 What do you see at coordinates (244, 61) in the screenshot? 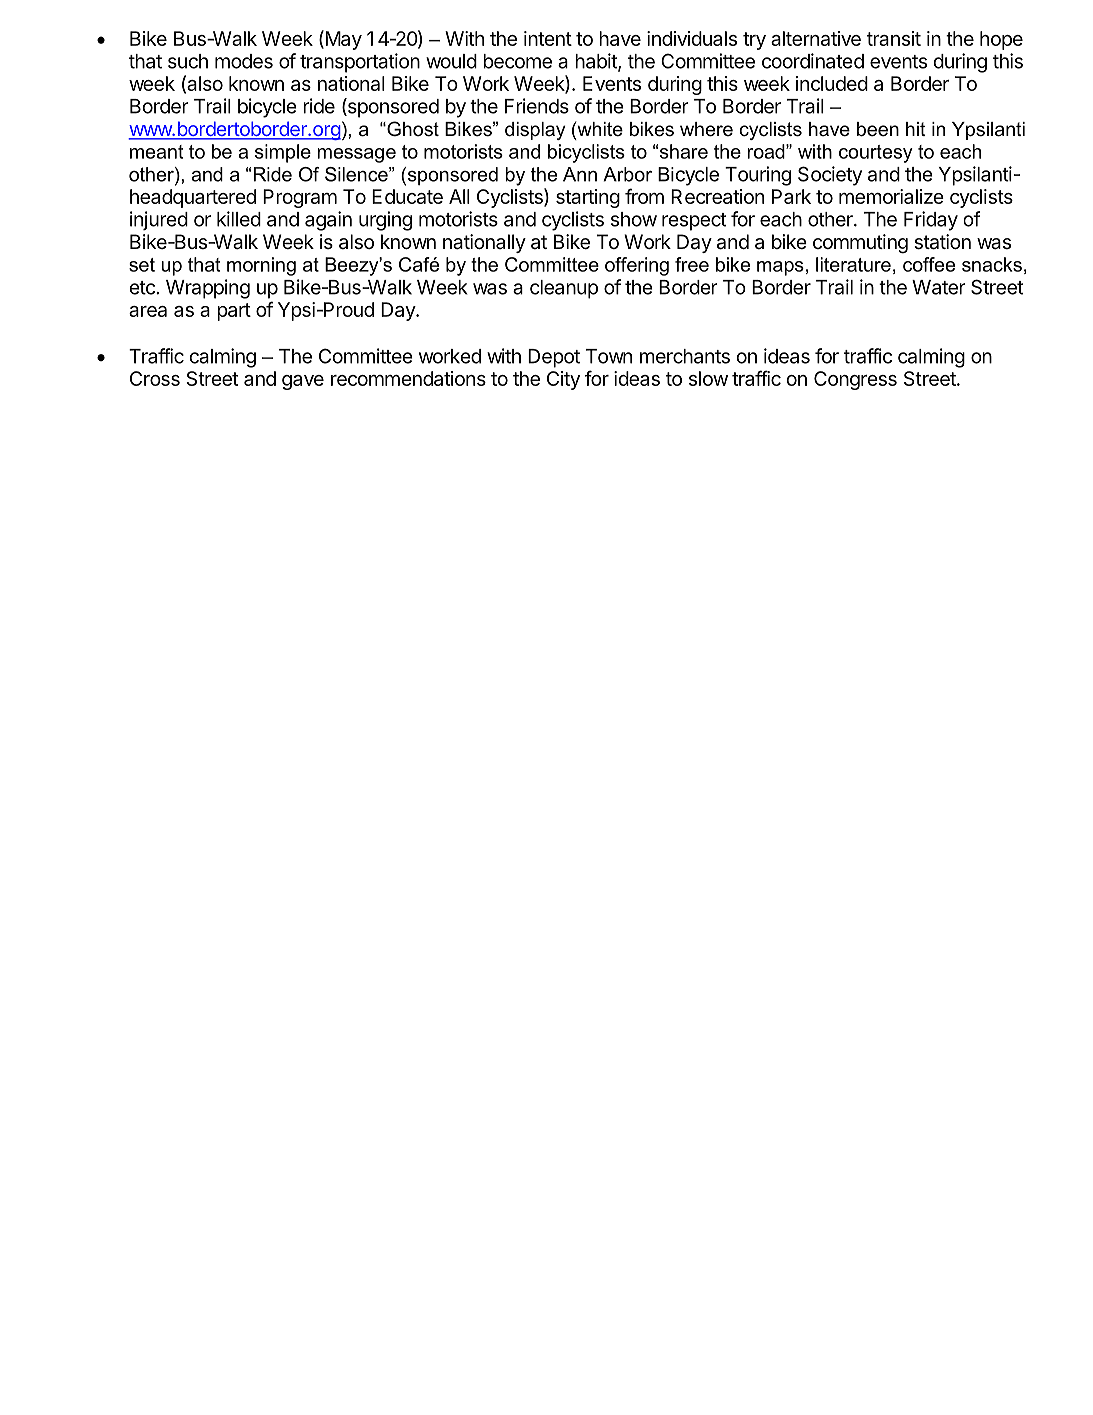
I see `modes` at bounding box center [244, 61].
